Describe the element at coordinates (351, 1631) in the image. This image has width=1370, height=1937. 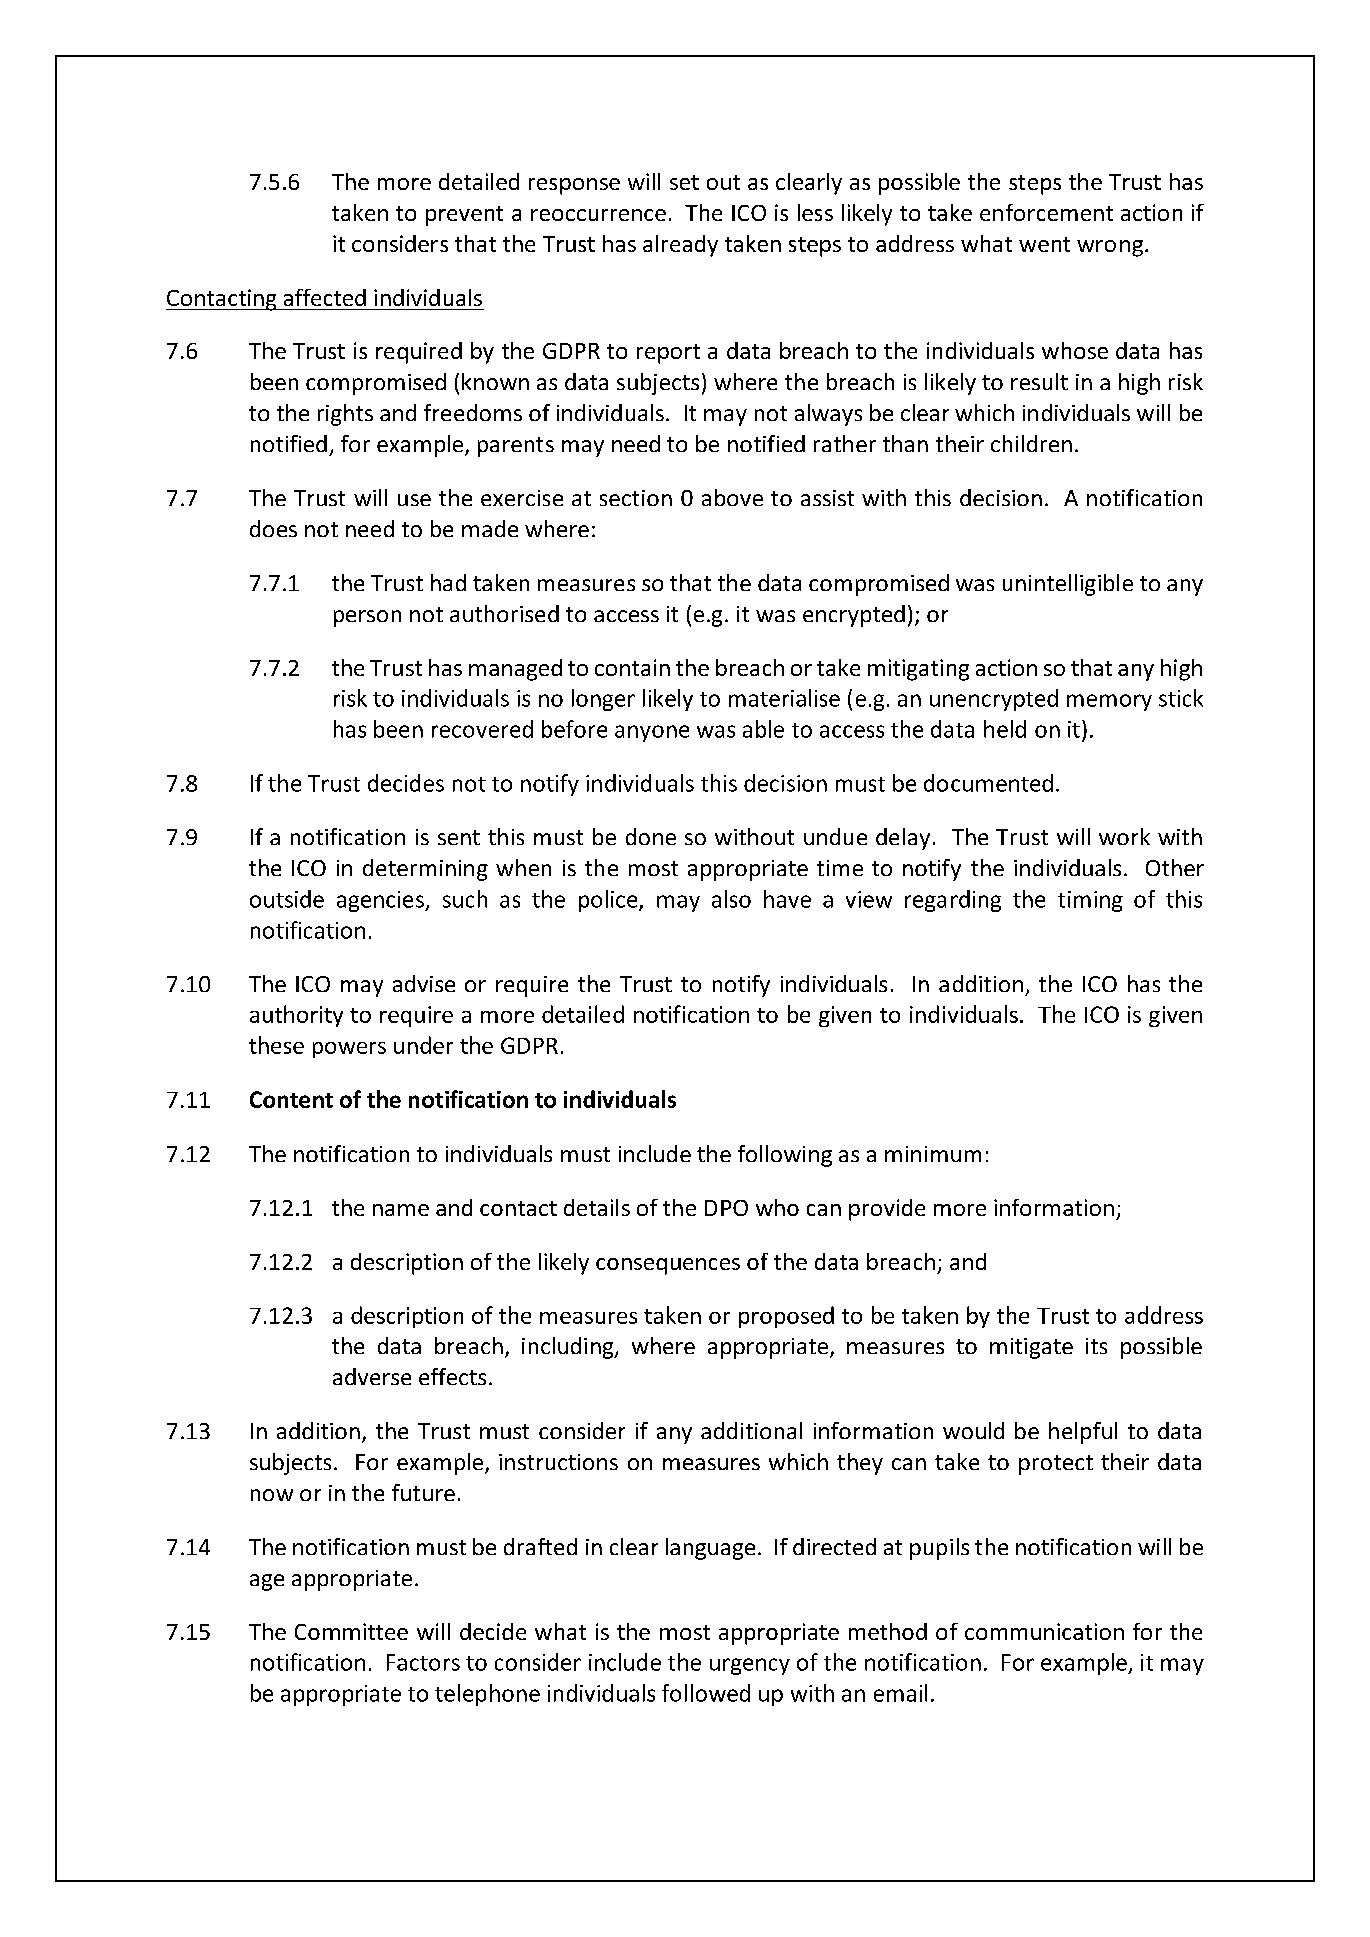
I see `Committee` at that location.
